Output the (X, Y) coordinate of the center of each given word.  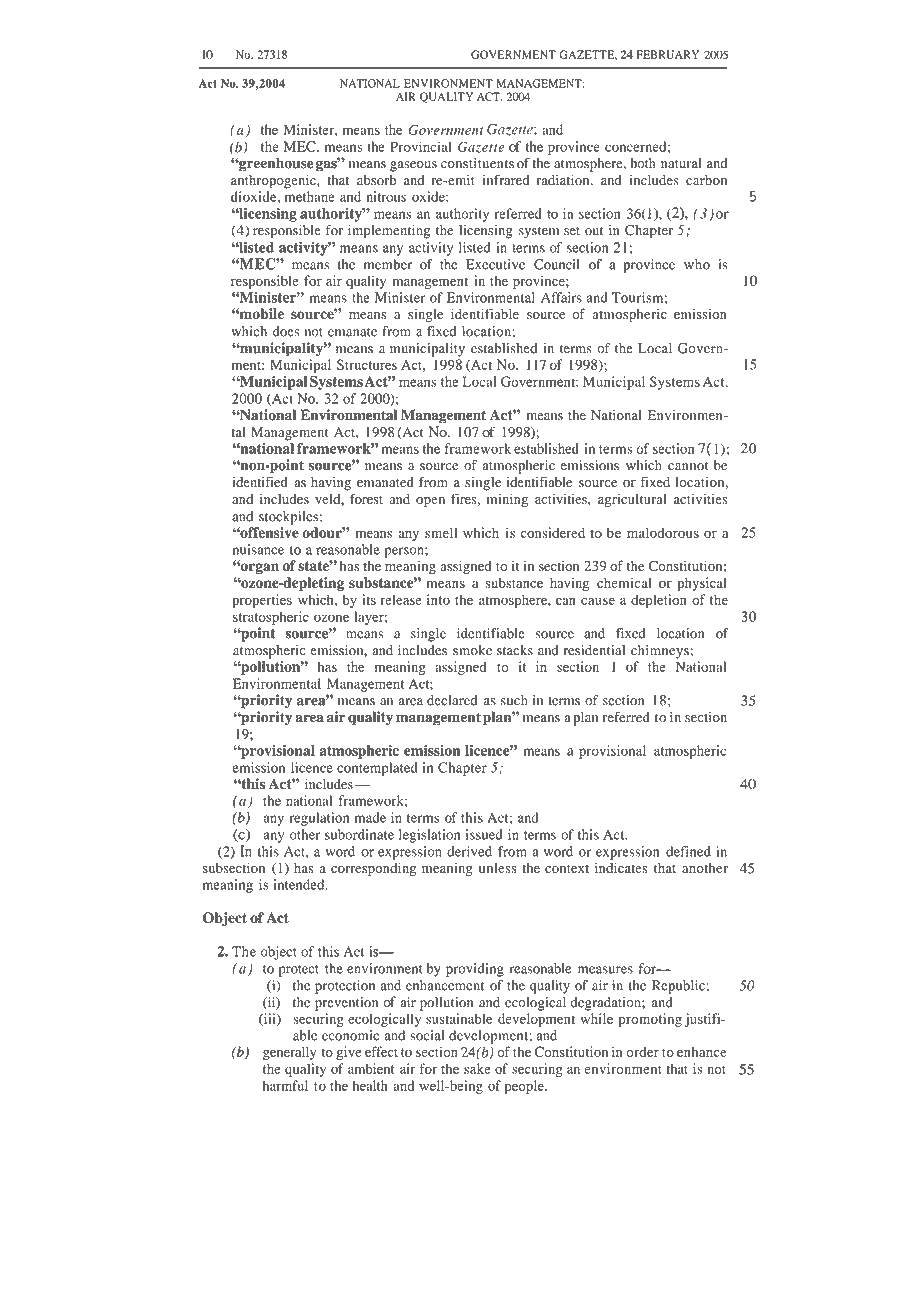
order (643, 1052)
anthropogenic (274, 182)
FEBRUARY (668, 54)
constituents (477, 163)
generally (289, 1053)
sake (477, 1068)
